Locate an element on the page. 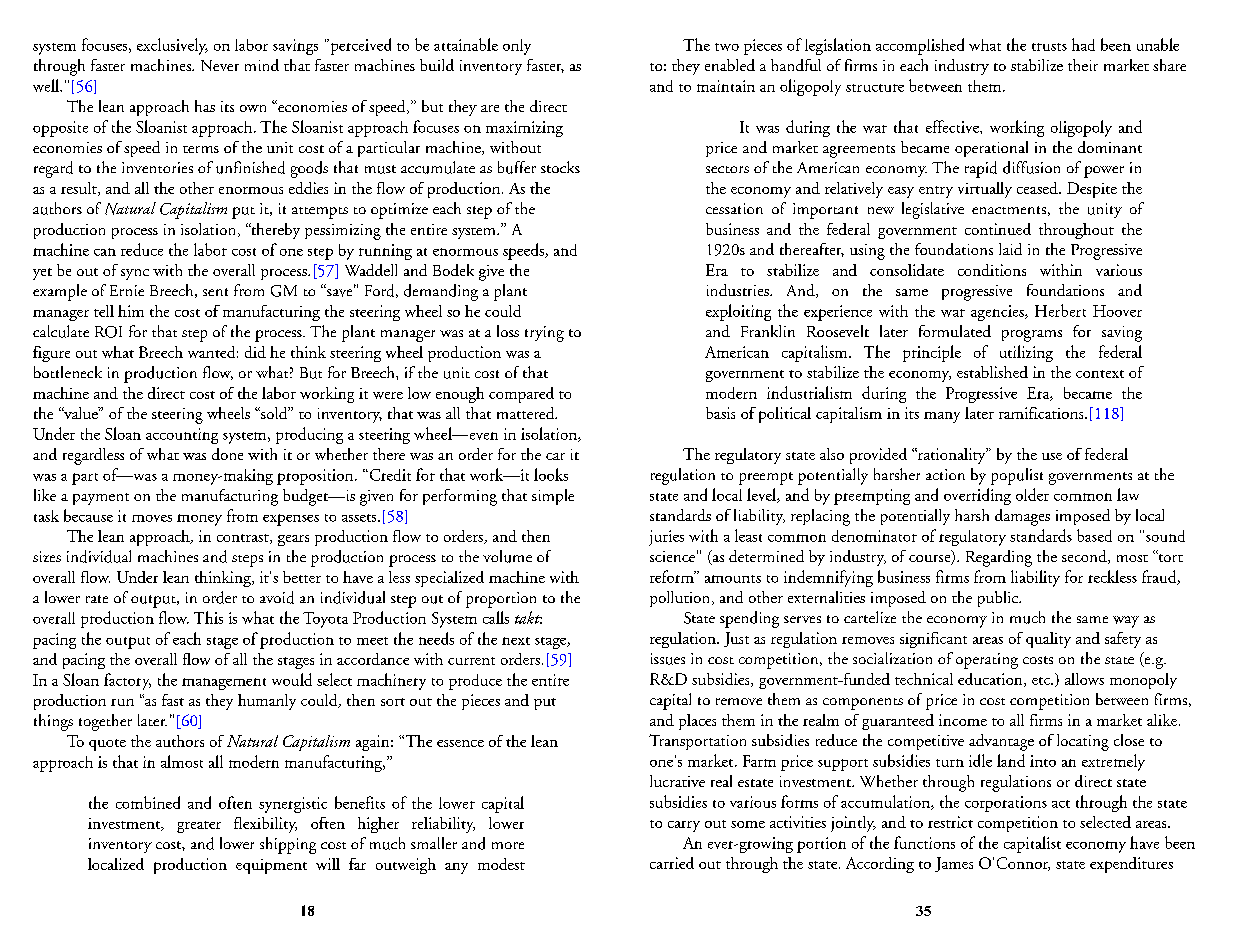 This page has height=952, width=1233. trying is located at coordinates (544, 334).
